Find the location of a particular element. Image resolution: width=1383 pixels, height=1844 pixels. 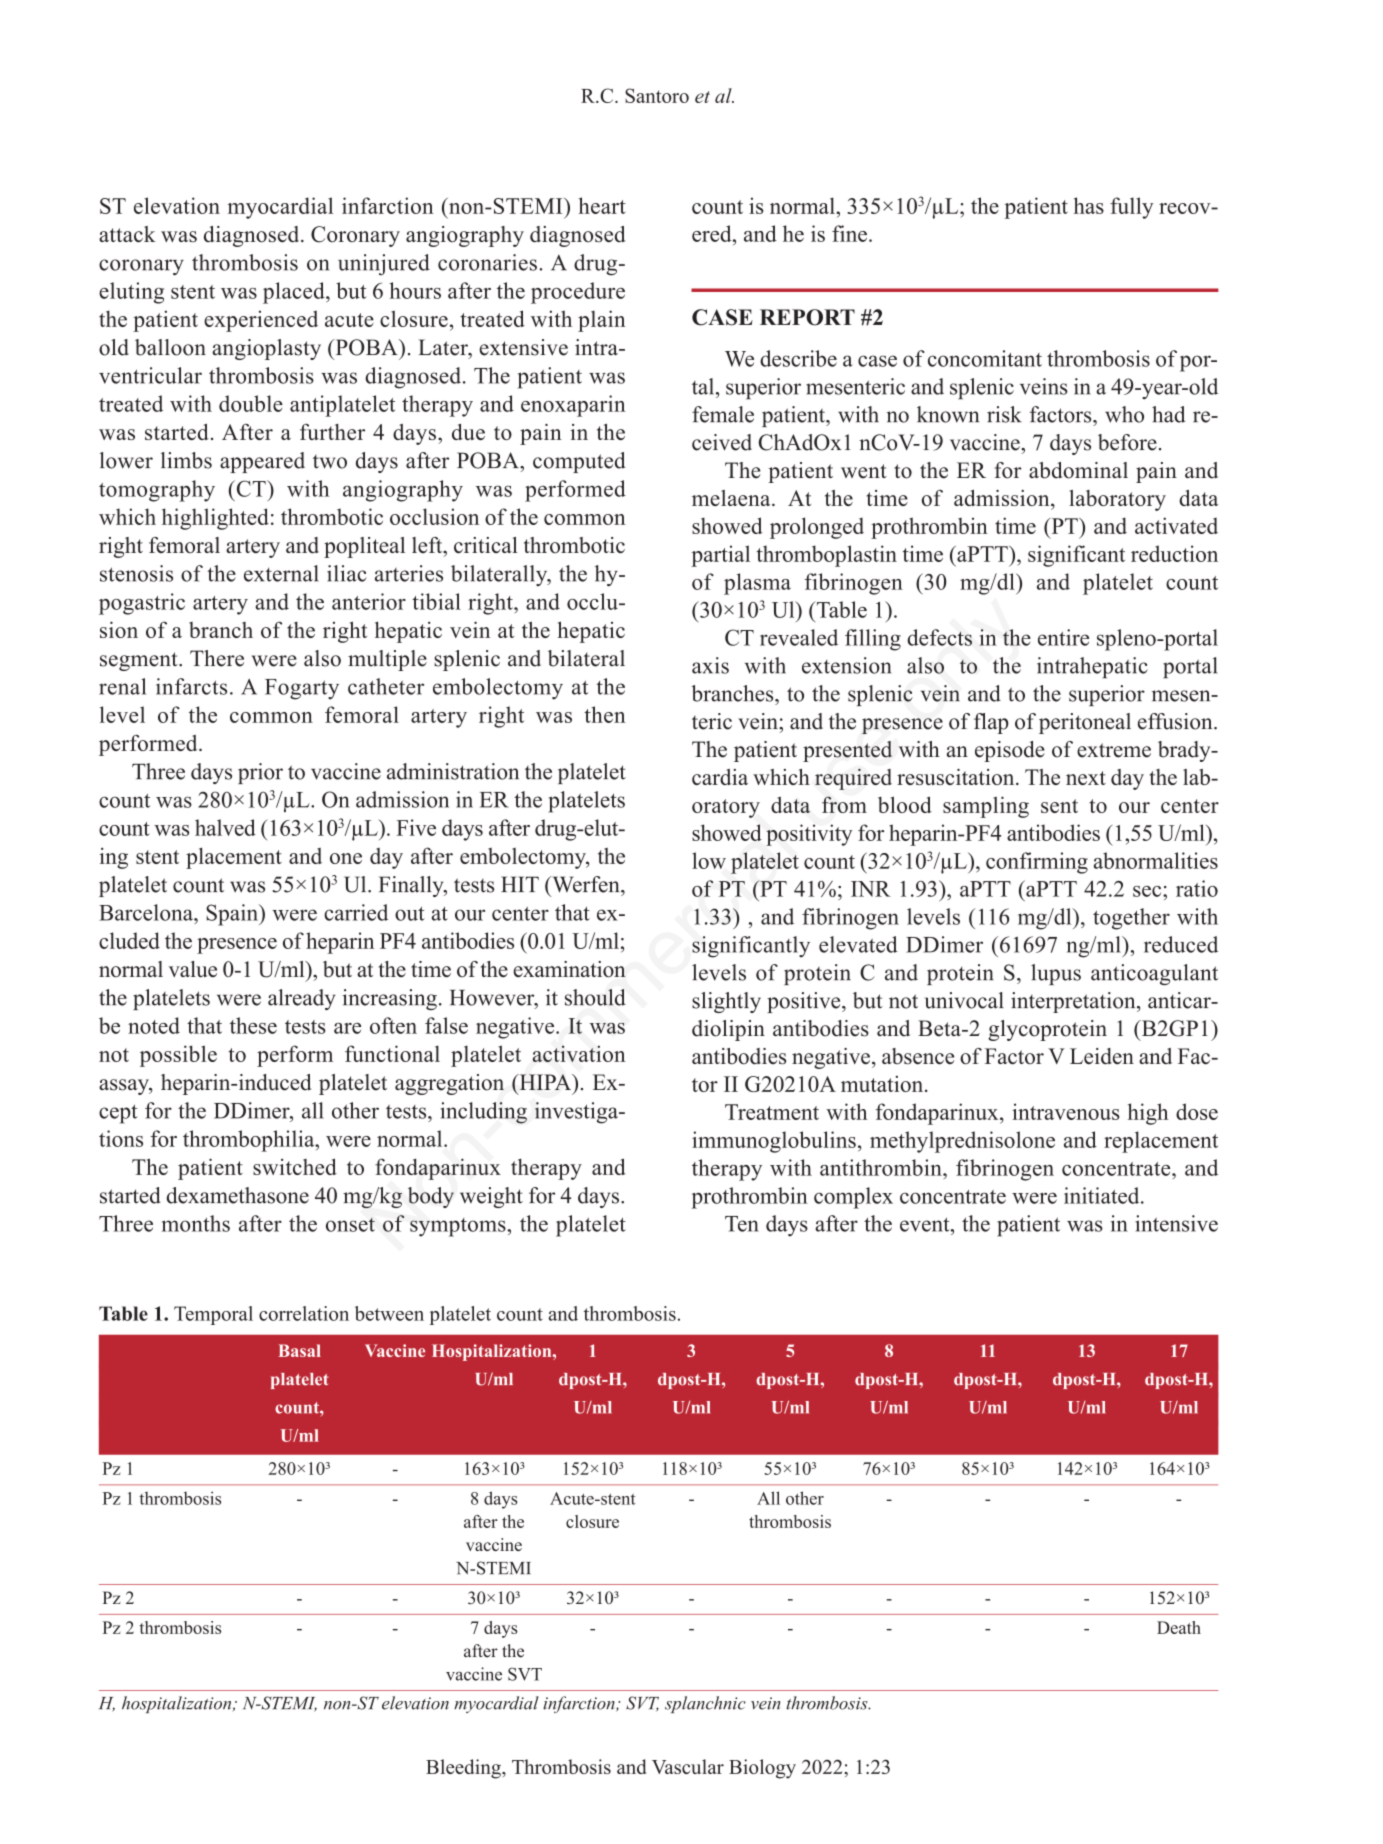

Death is located at coordinates (1179, 1627).
